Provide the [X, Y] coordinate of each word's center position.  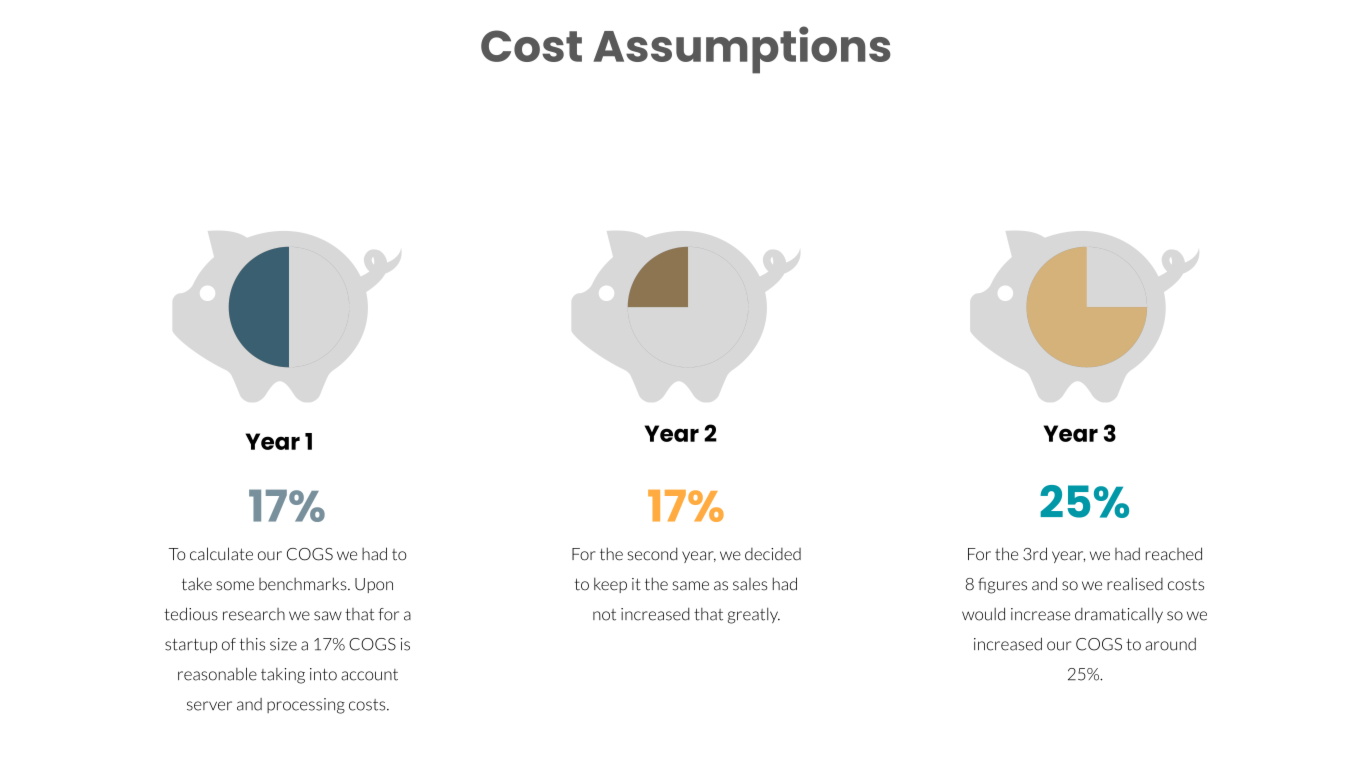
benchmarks [304, 584]
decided [773, 554]
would [983, 614]
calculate [221, 554]
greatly [754, 616]
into [323, 674]
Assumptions [742, 50]
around [1170, 644]
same [691, 586]
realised [1135, 584]
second [653, 554]
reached [1174, 554]
